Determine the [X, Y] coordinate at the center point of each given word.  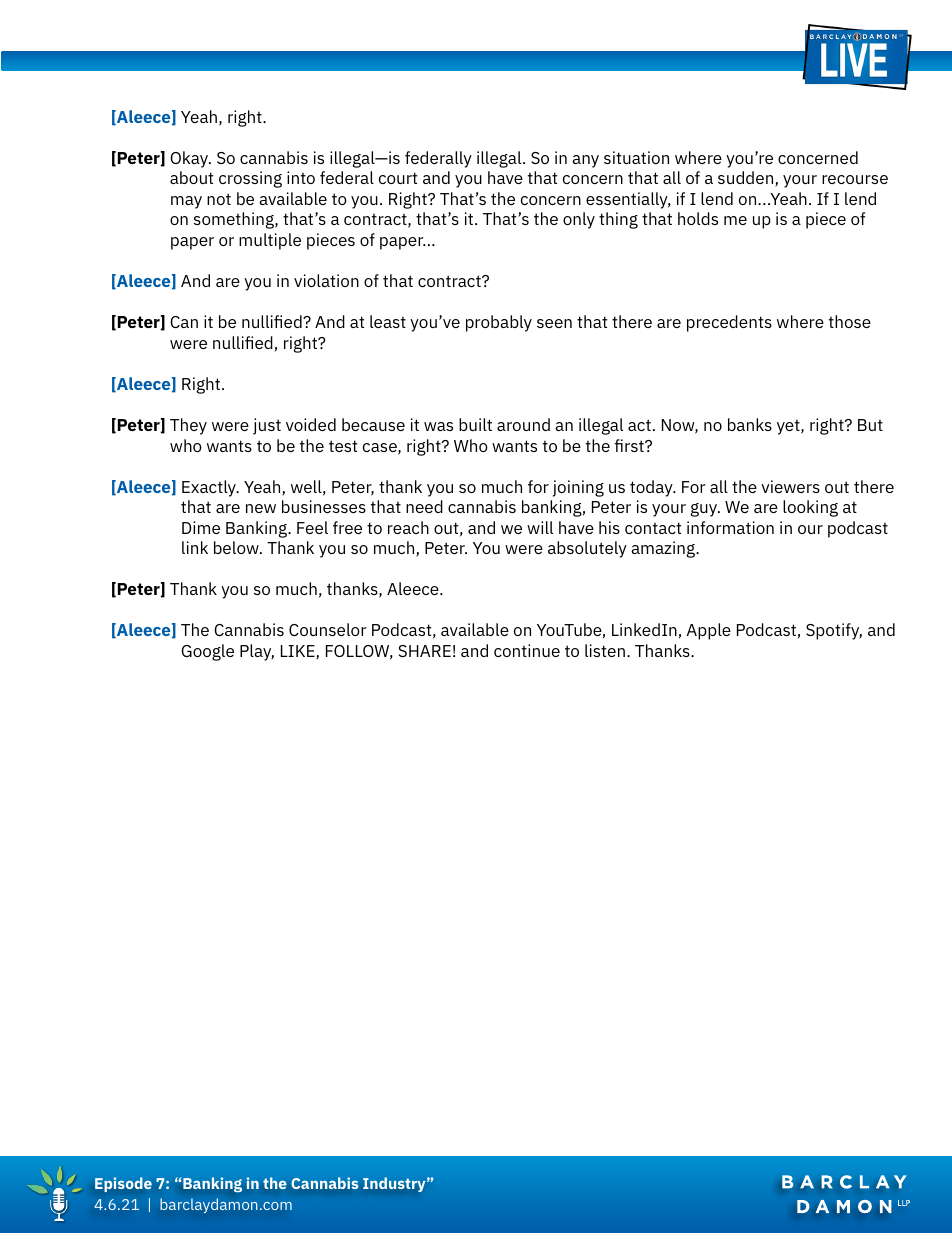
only [579, 220]
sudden [747, 179]
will [540, 527]
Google [207, 652]
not [219, 199]
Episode [123, 1184]
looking [810, 508]
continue [527, 650]
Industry [395, 1184]
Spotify [834, 631]
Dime [201, 527]
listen [605, 650]
